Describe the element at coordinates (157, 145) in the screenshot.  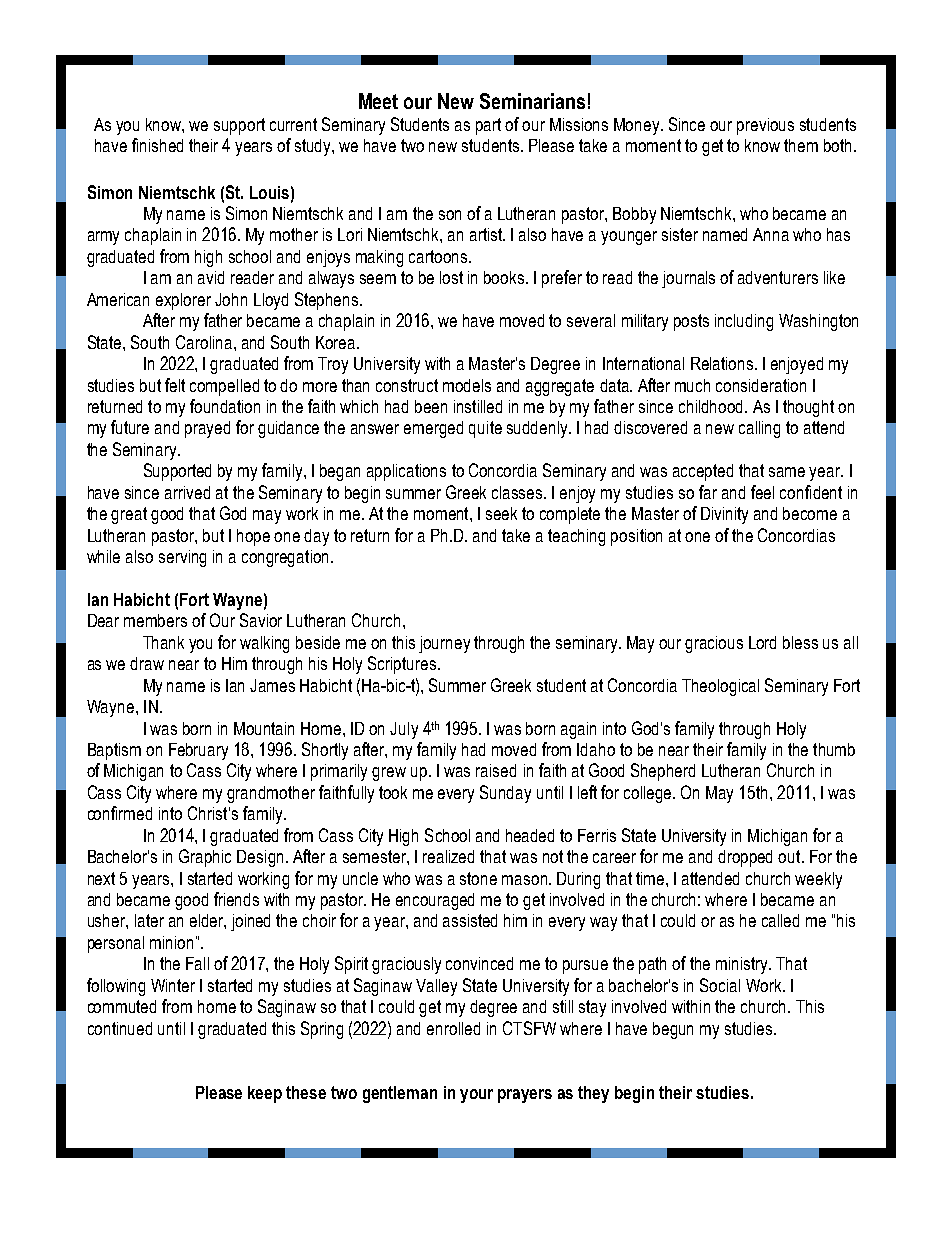
I see `finished` at that location.
